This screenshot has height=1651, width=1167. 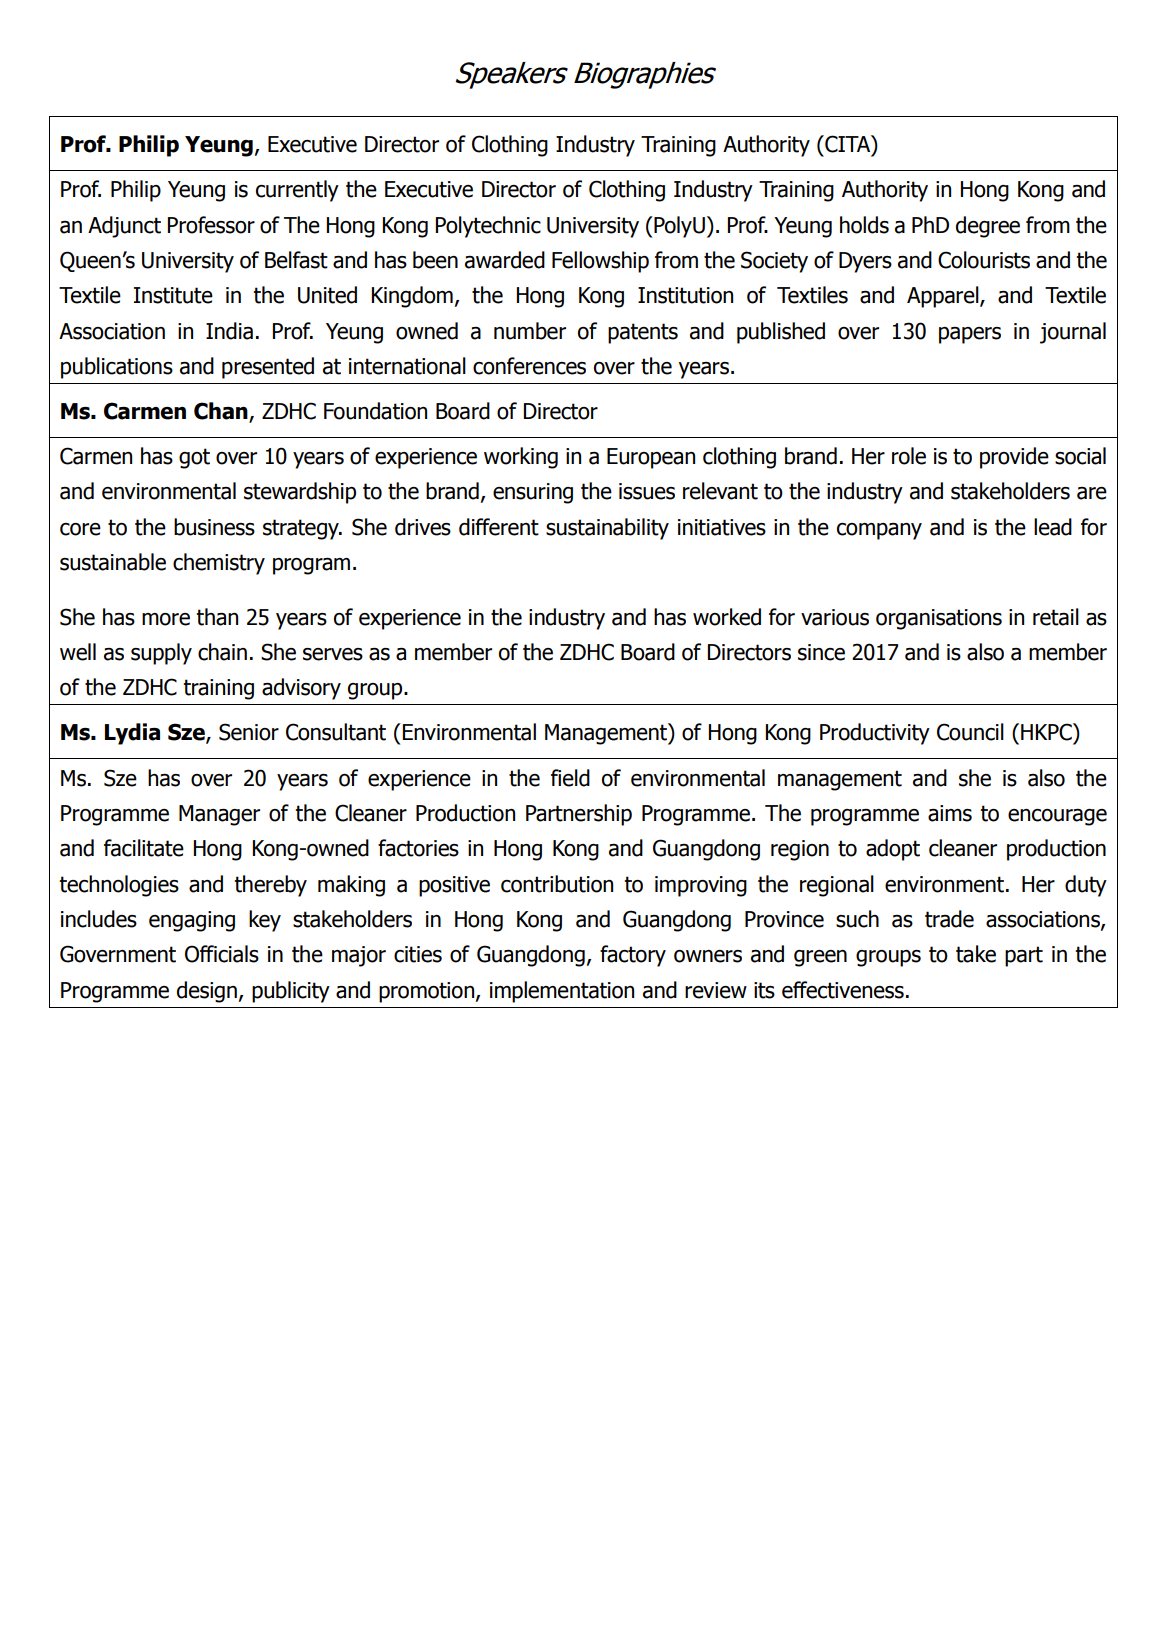 What do you see at coordinates (570, 778) in the screenshot?
I see `field` at bounding box center [570, 778].
